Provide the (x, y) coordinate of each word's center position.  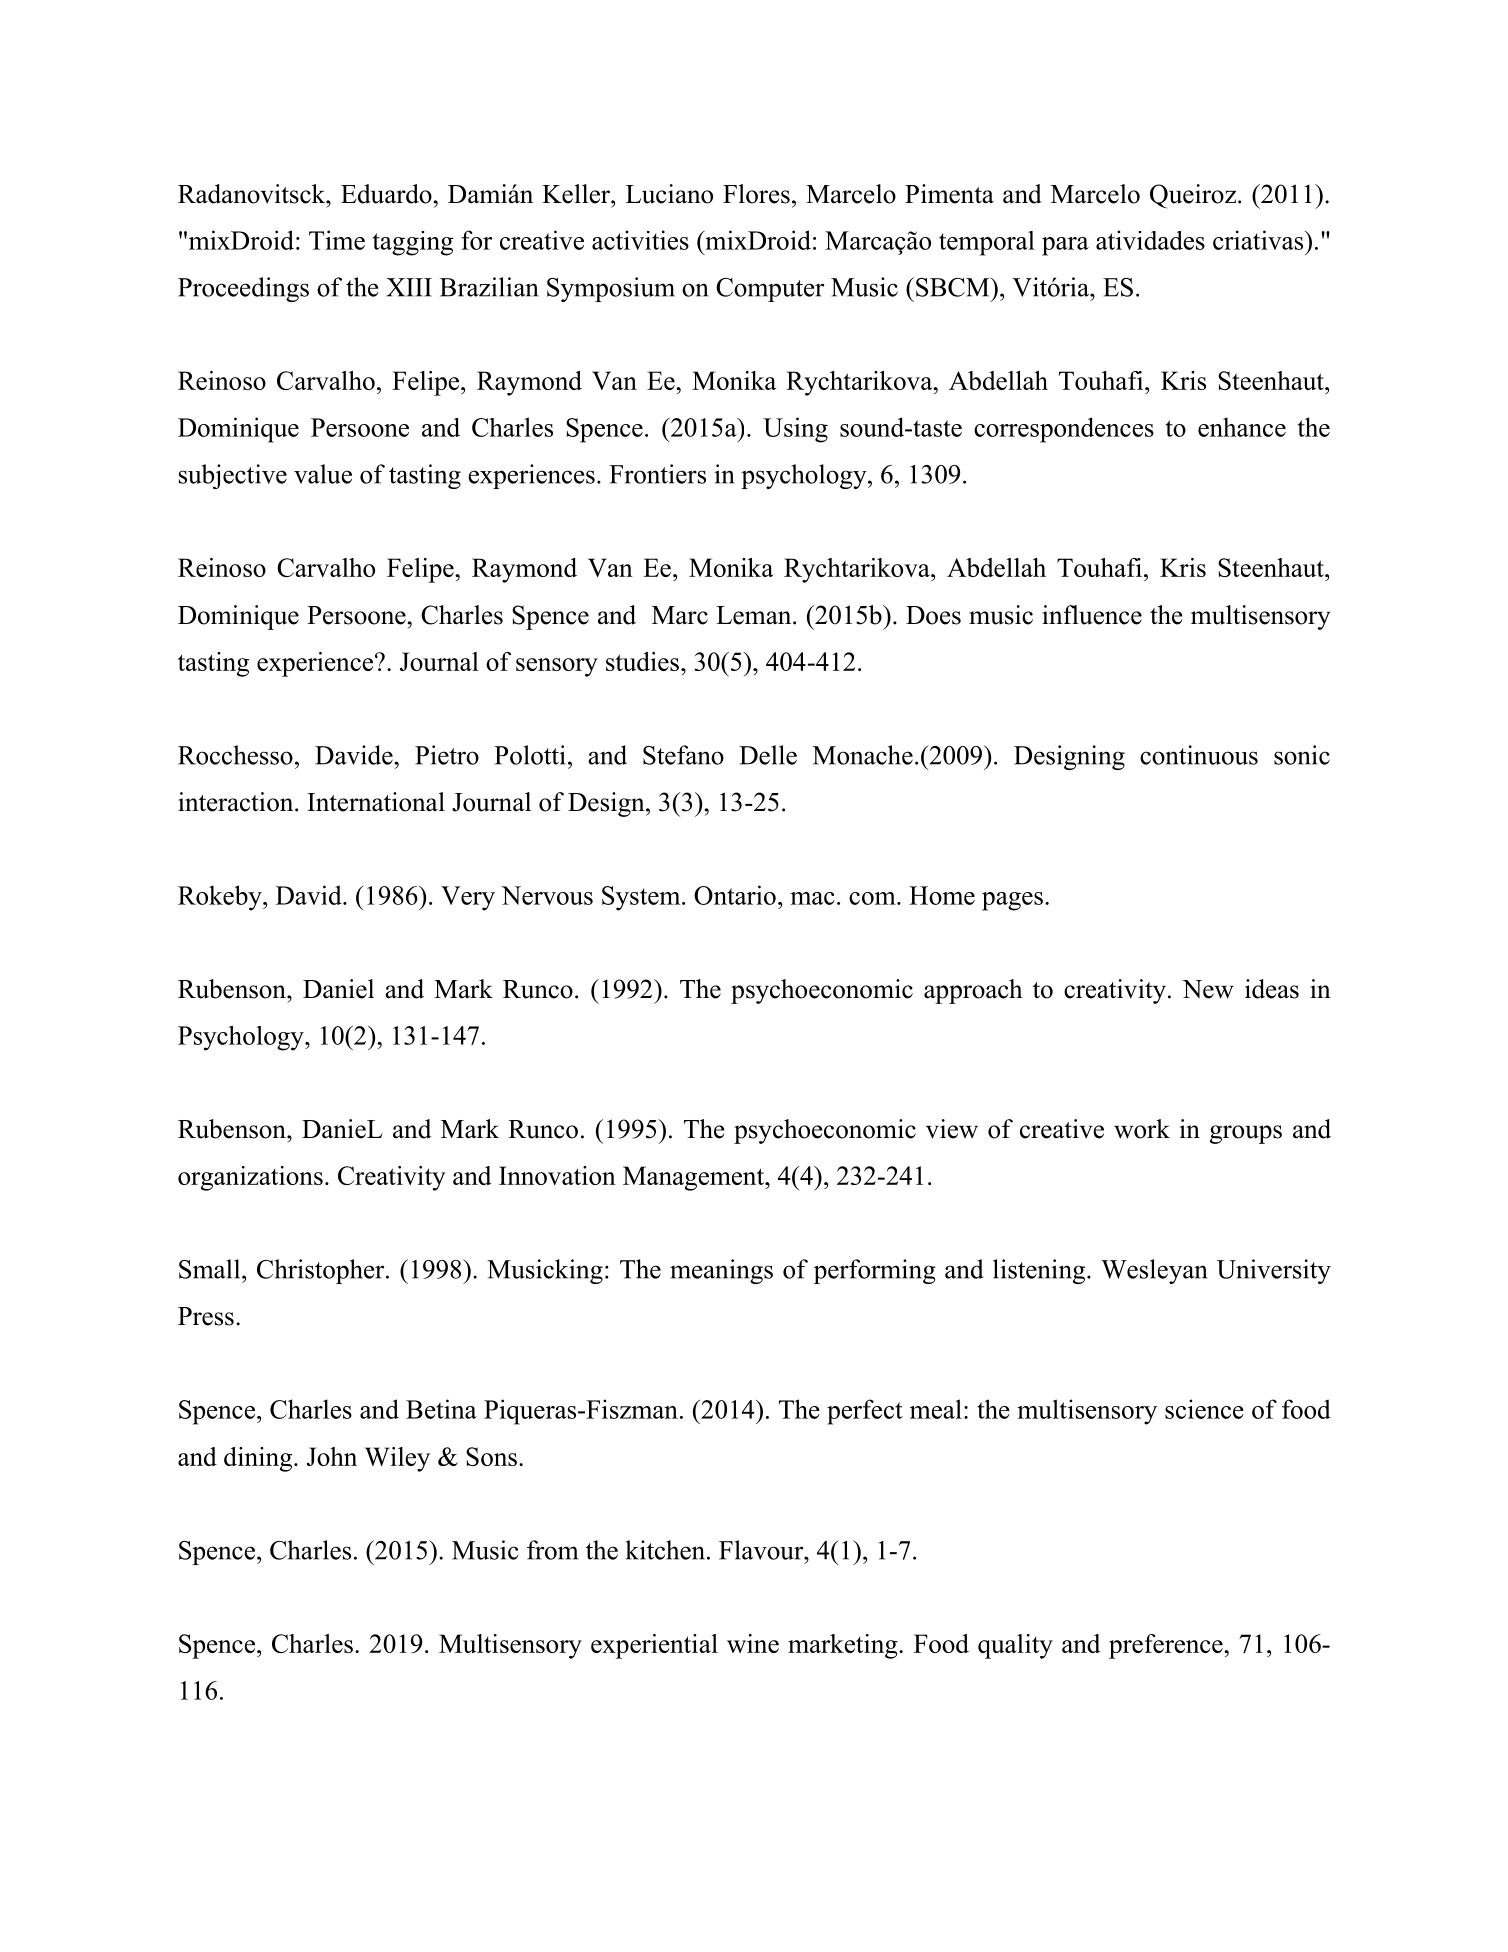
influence (1092, 615)
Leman (755, 615)
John (332, 1456)
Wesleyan (1154, 1271)
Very (468, 898)
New (1208, 989)
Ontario (735, 895)
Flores (756, 194)
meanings (721, 1271)
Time (337, 240)
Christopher (322, 1271)
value (323, 474)
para (1065, 246)
